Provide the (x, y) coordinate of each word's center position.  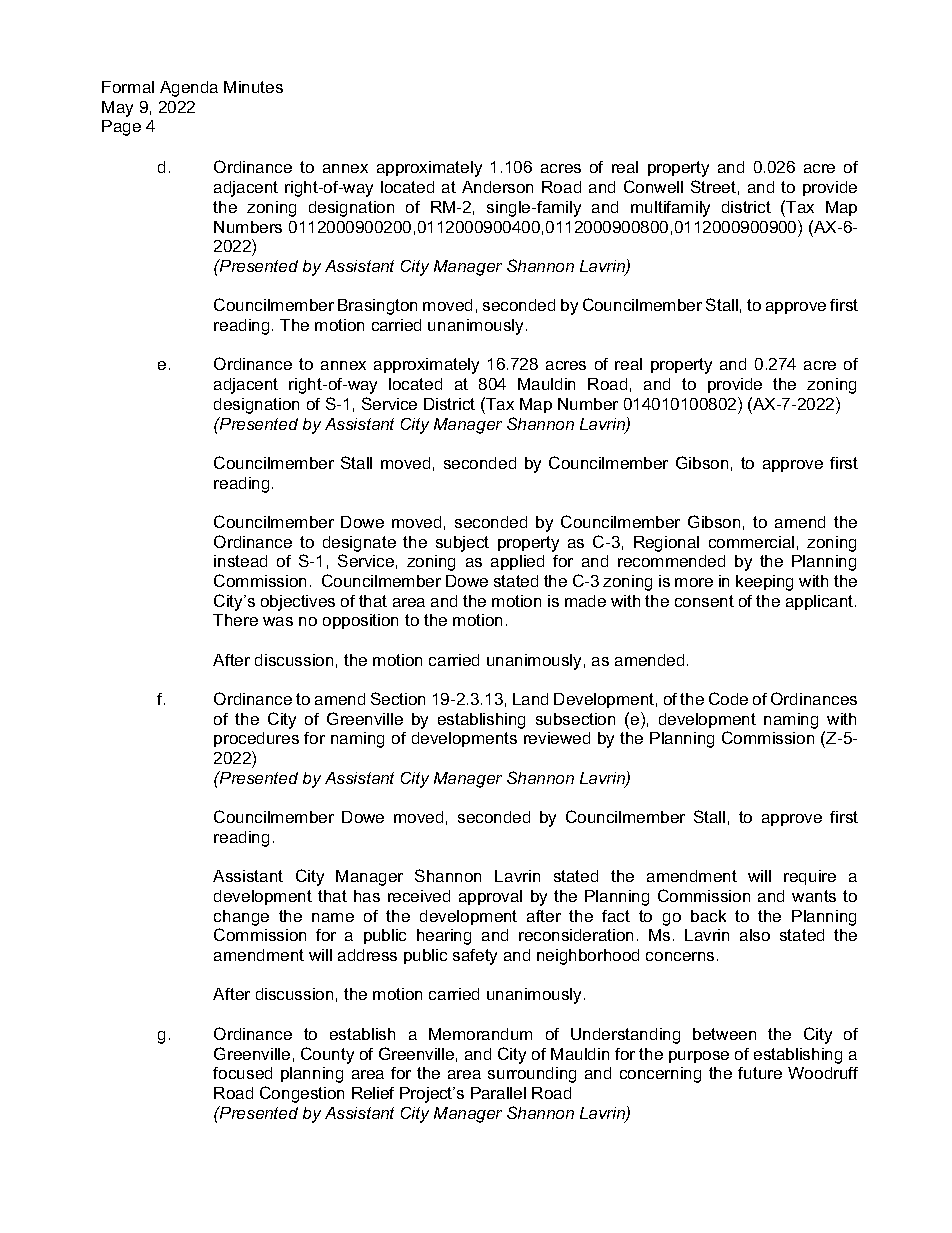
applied (517, 562)
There (235, 620)
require (810, 877)
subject (462, 544)
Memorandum (480, 1034)
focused (242, 1073)
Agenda (189, 89)
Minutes (253, 87)
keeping (764, 583)
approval (490, 897)
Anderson (497, 187)
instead (240, 561)
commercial (751, 542)
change (241, 918)
